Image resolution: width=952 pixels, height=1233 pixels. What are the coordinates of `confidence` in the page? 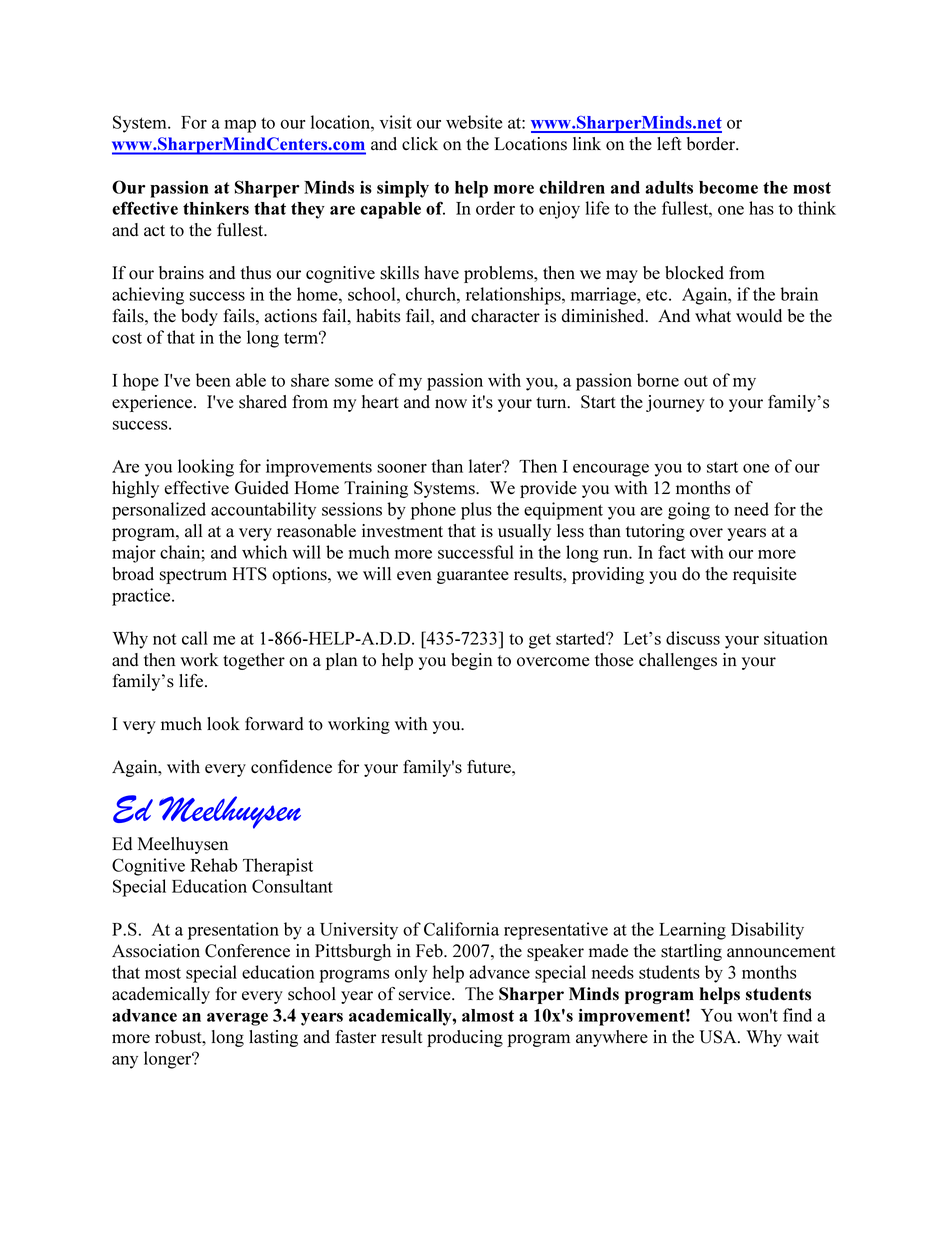 It's located at (291, 767).
